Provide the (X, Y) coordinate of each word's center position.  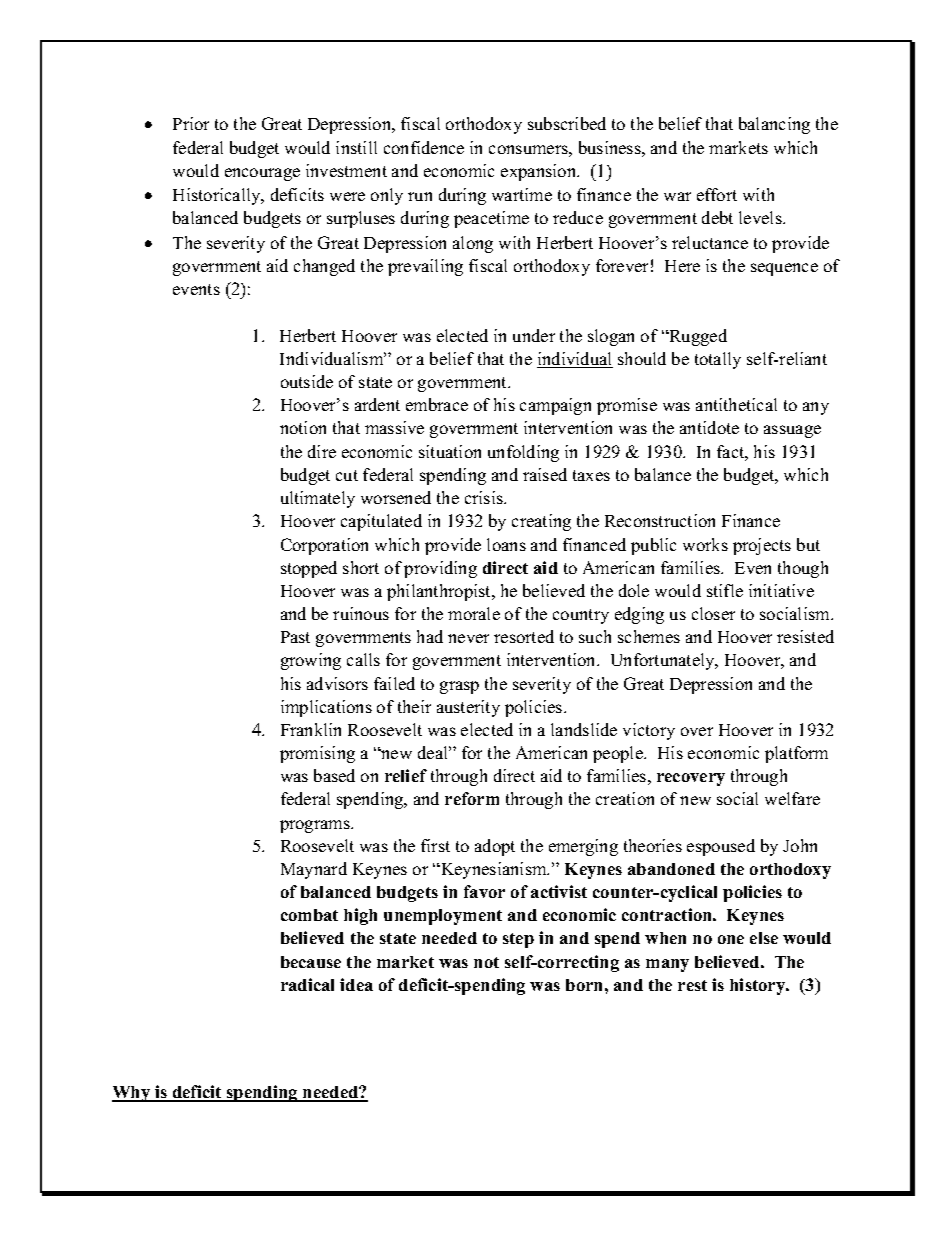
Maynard (314, 870)
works (705, 544)
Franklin (311, 729)
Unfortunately (664, 661)
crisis (485, 497)
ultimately (318, 499)
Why (132, 1094)
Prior (191, 123)
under (534, 335)
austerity (468, 708)
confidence (424, 147)
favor (484, 891)
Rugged (697, 337)
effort (717, 194)
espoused (721, 847)
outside (307, 381)
